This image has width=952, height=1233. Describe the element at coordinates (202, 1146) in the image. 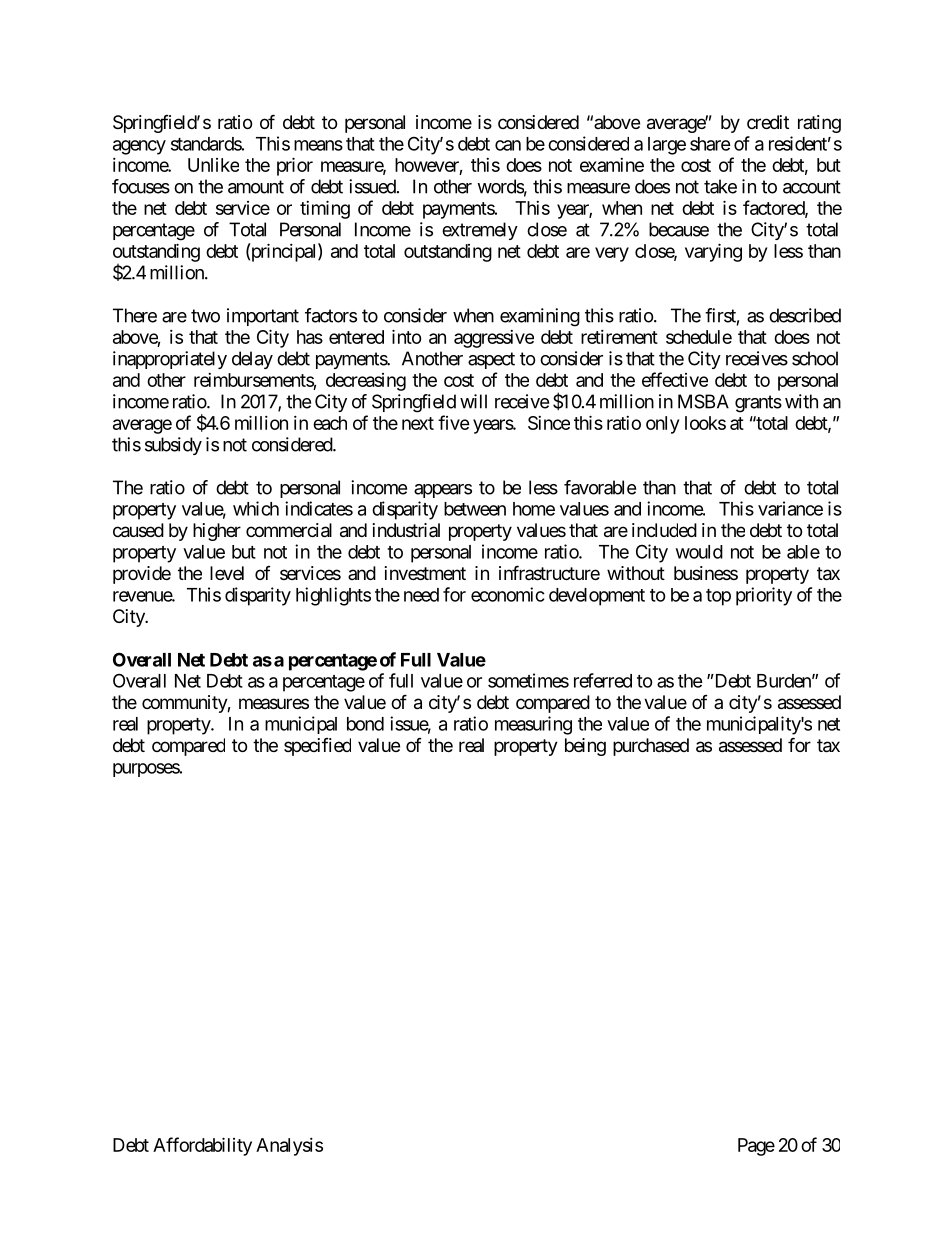

I see `Affordability` at that location.
